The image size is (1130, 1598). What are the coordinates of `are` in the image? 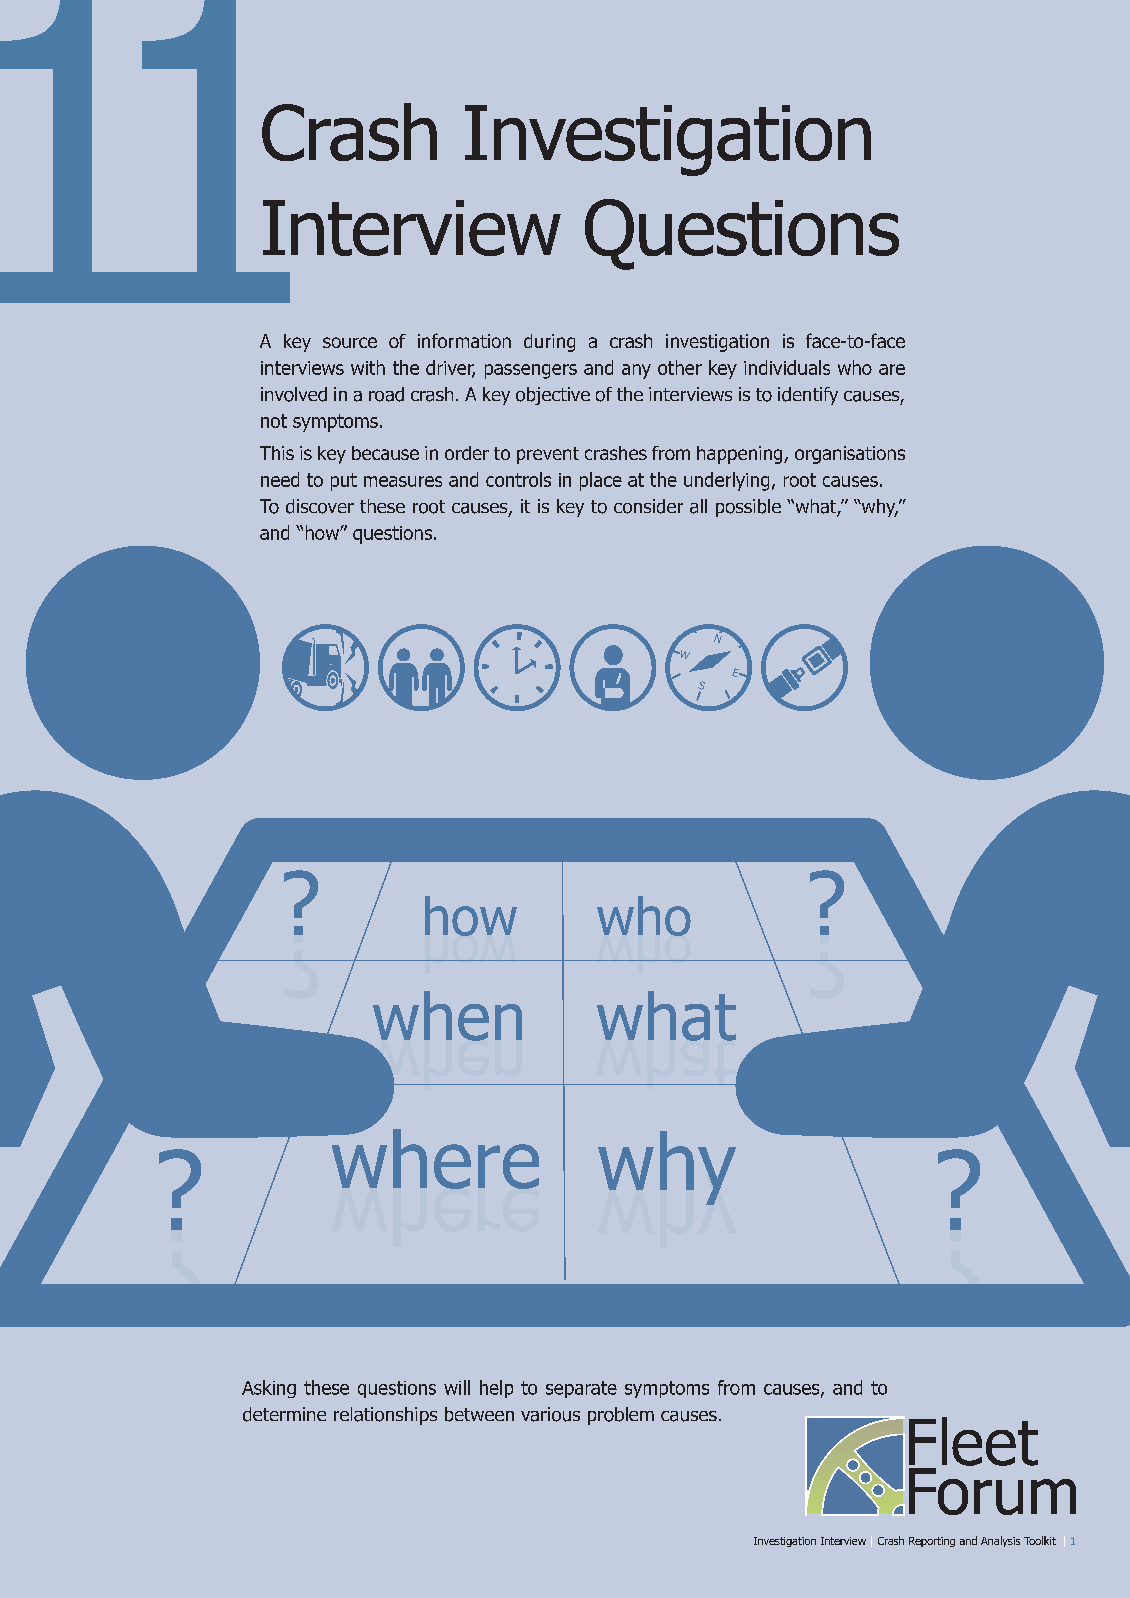 It's located at (892, 369).
